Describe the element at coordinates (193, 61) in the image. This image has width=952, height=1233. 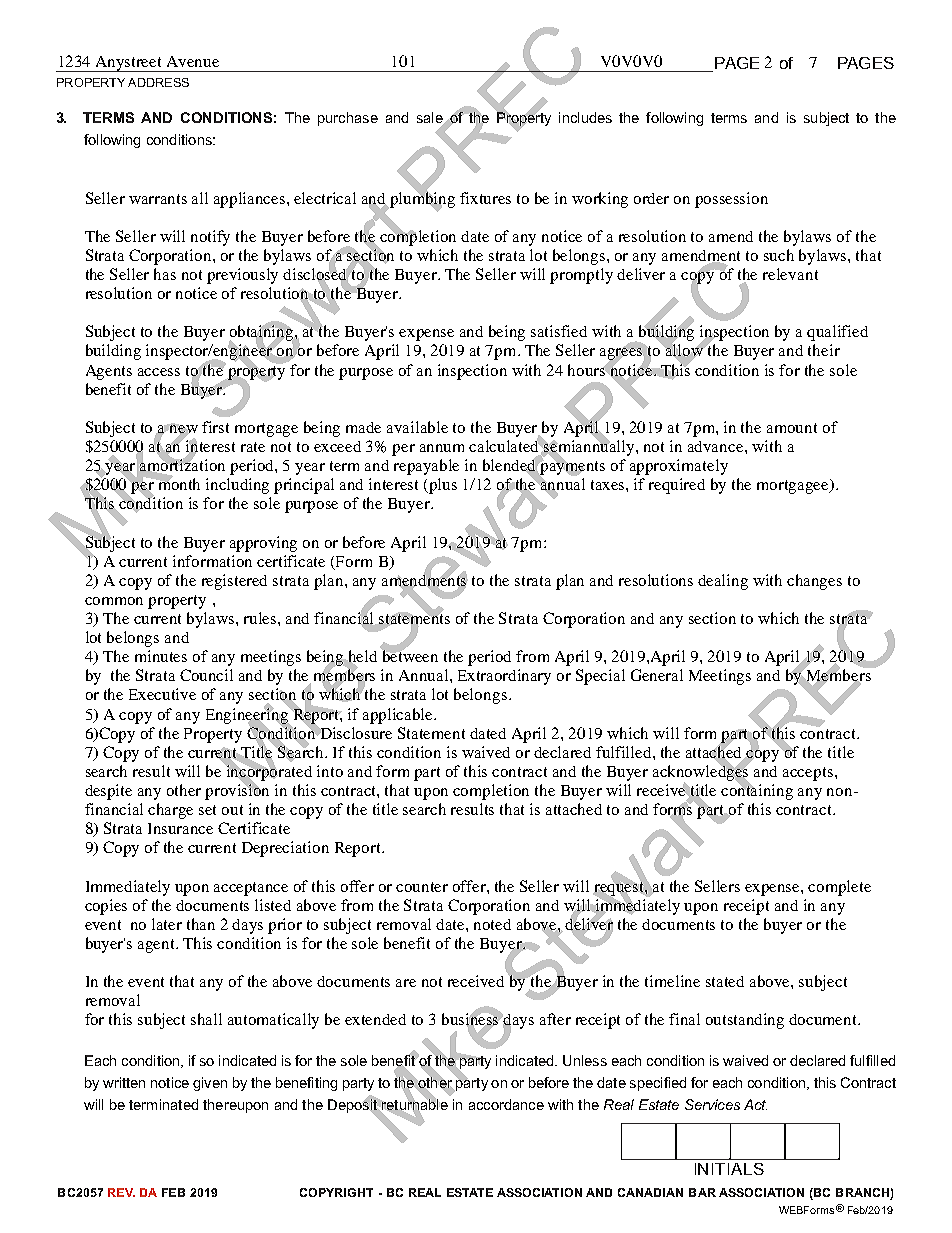
I see `Avenue` at that location.
